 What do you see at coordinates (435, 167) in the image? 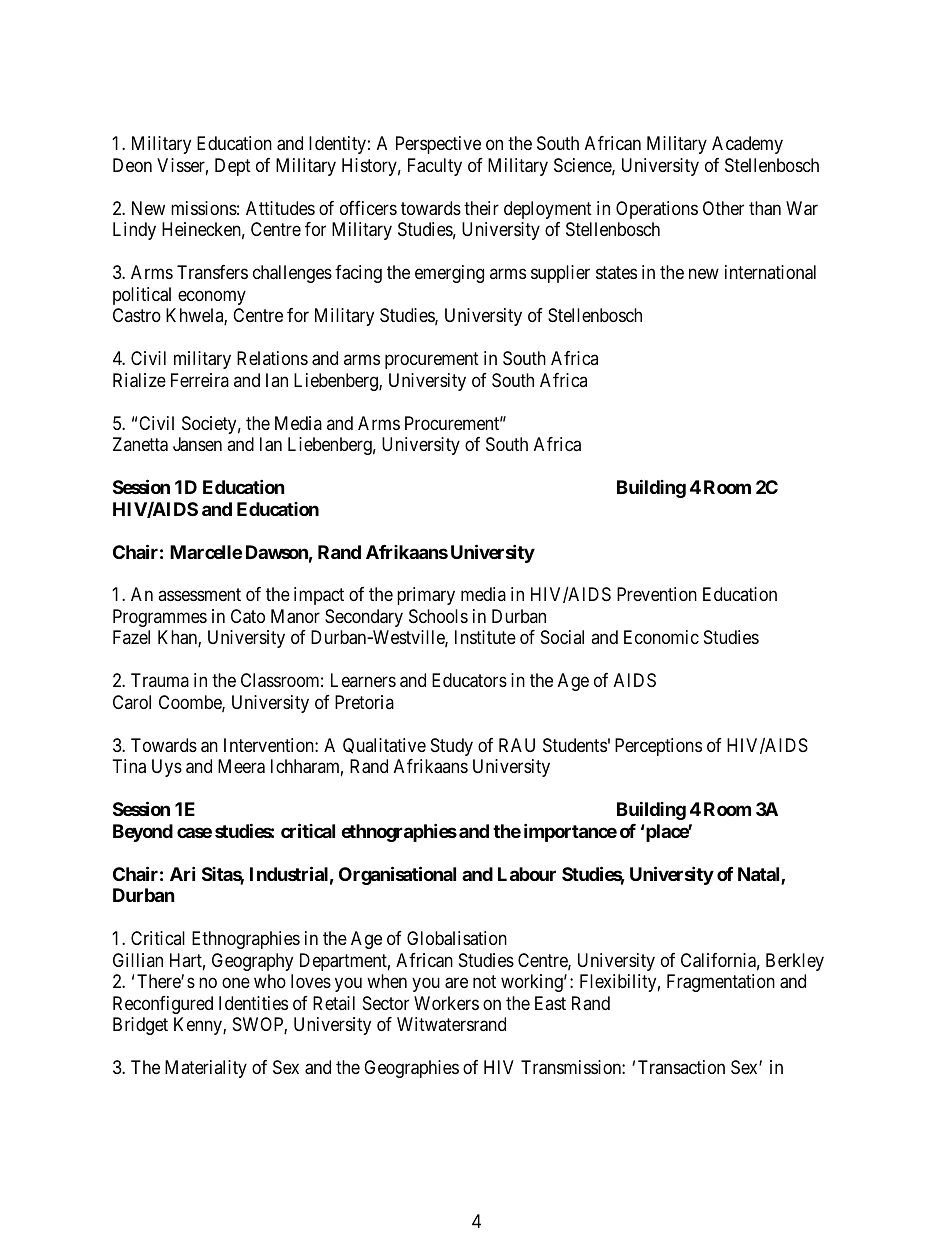
I see `Faculty` at bounding box center [435, 167].
